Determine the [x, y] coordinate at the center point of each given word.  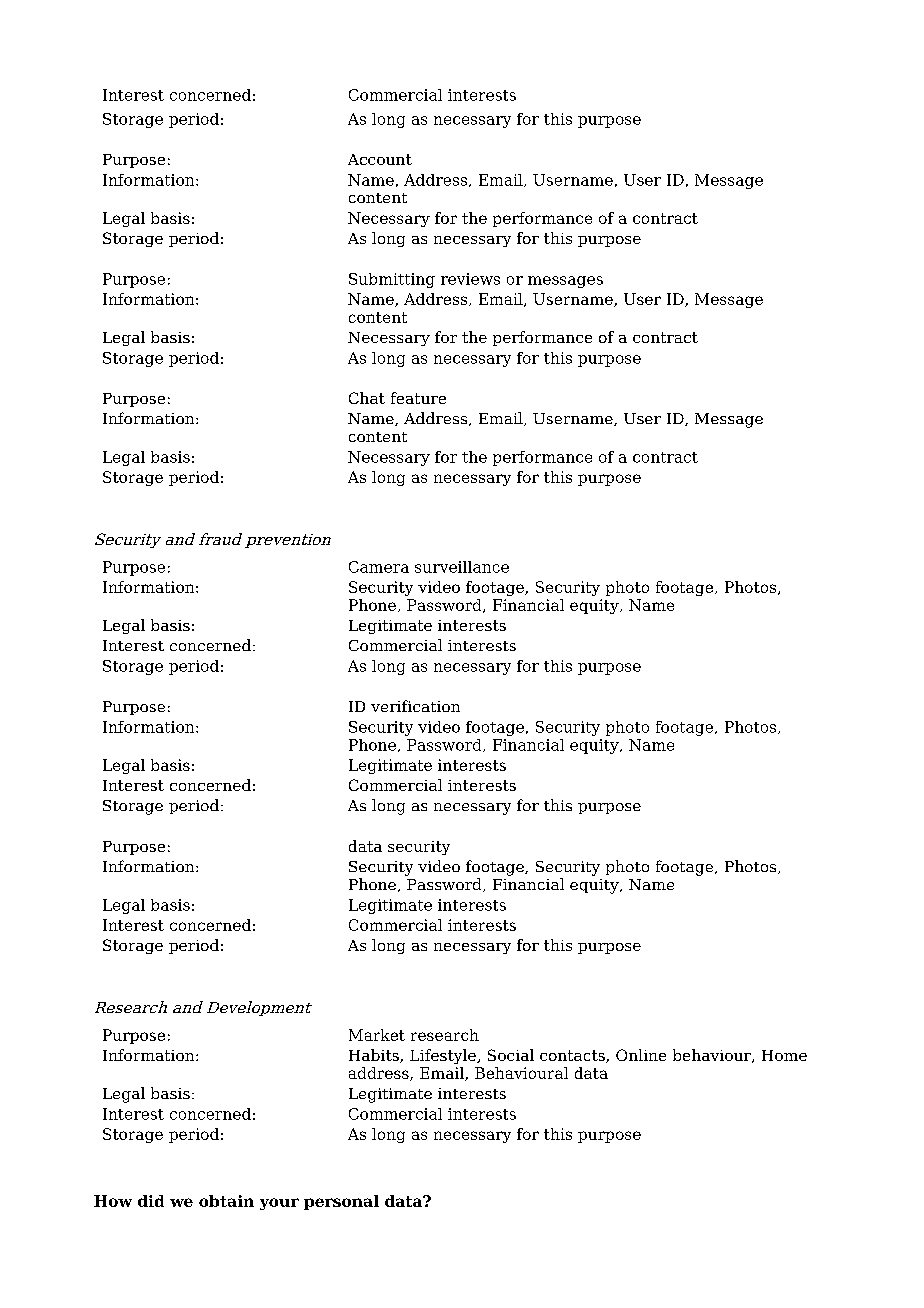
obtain [226, 1201]
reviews [470, 279]
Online [641, 1055]
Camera [379, 567]
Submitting [392, 280]
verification [415, 706]
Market [377, 1035]
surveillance [462, 567]
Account [380, 159]
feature [418, 398]
